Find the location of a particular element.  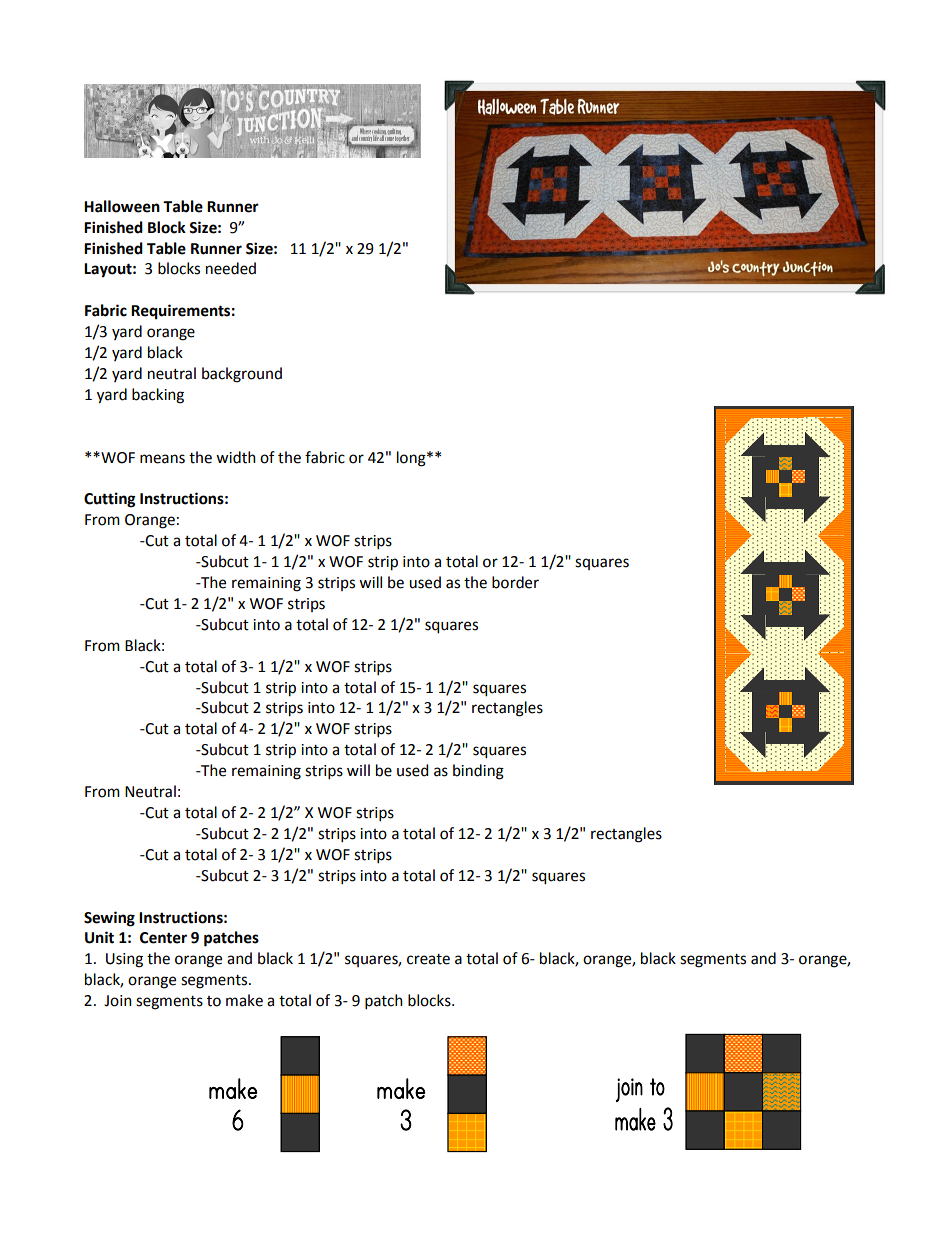

make is located at coordinates (244, 1000).
